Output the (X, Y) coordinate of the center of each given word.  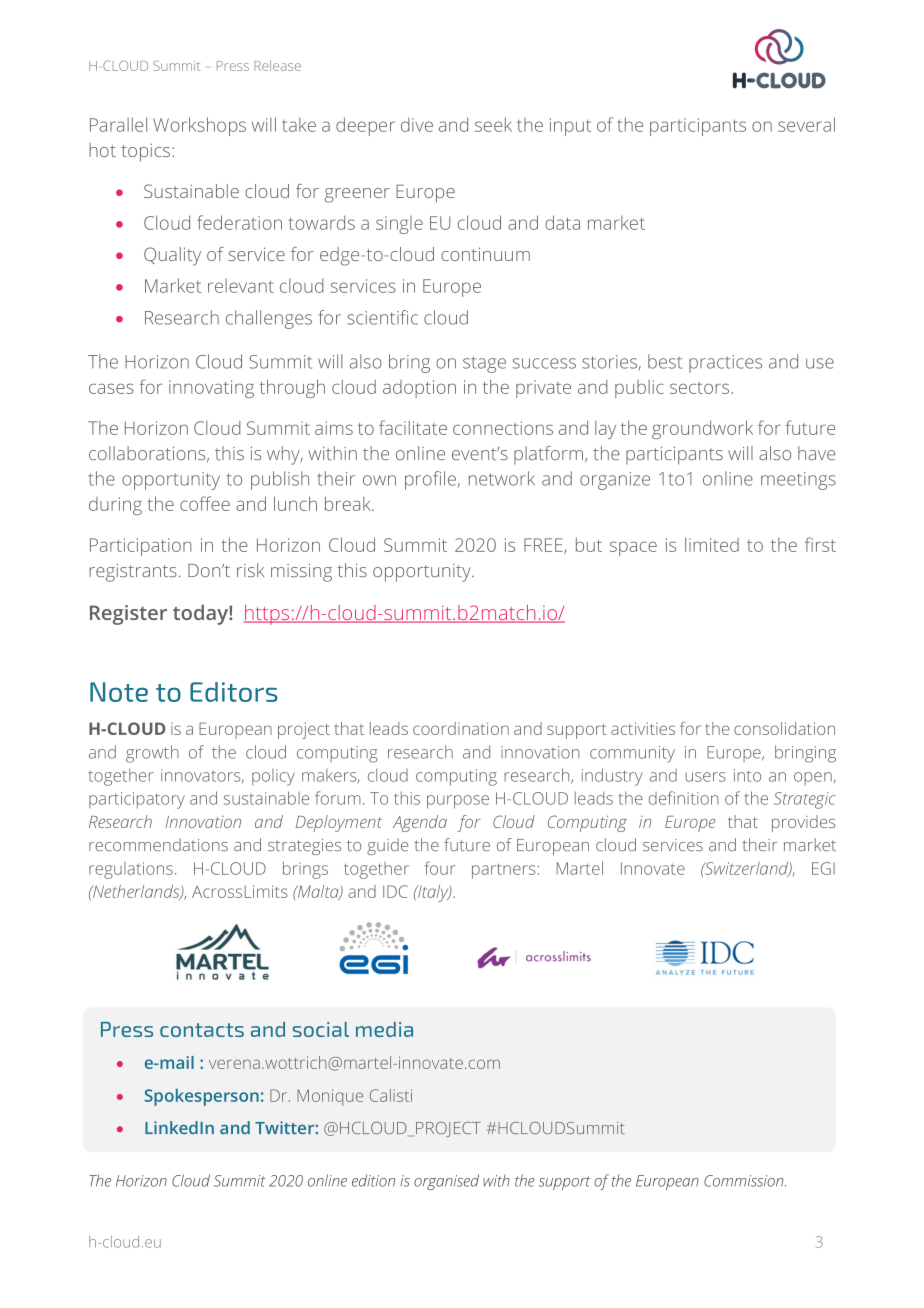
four (440, 868)
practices (725, 364)
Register (128, 615)
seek (493, 124)
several (806, 124)
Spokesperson (202, 1097)
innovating (211, 389)
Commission (745, 1181)
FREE (544, 546)
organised (446, 1182)
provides (803, 823)
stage (484, 364)
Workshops (199, 126)
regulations (131, 870)
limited (712, 545)
